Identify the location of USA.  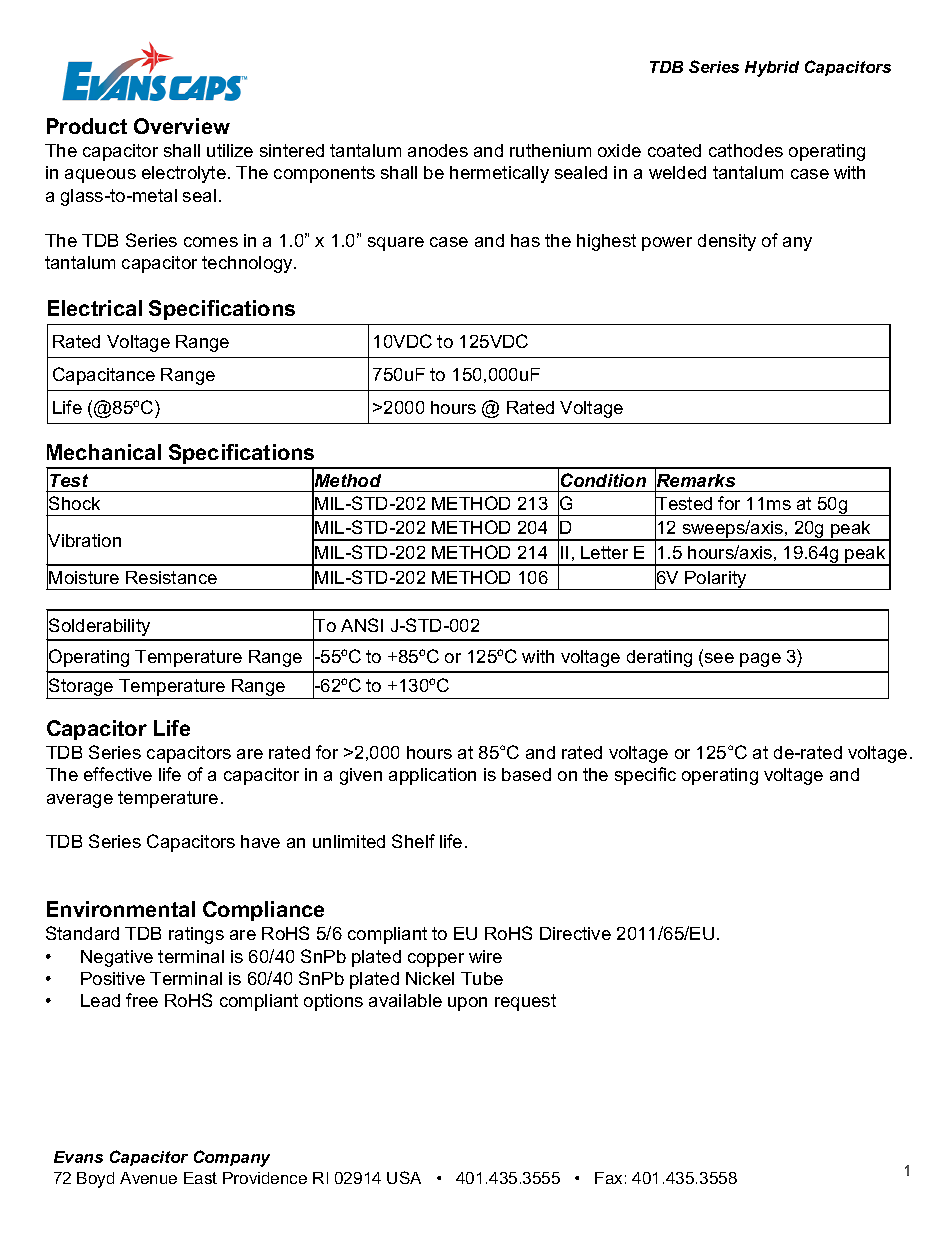
(404, 1177).
